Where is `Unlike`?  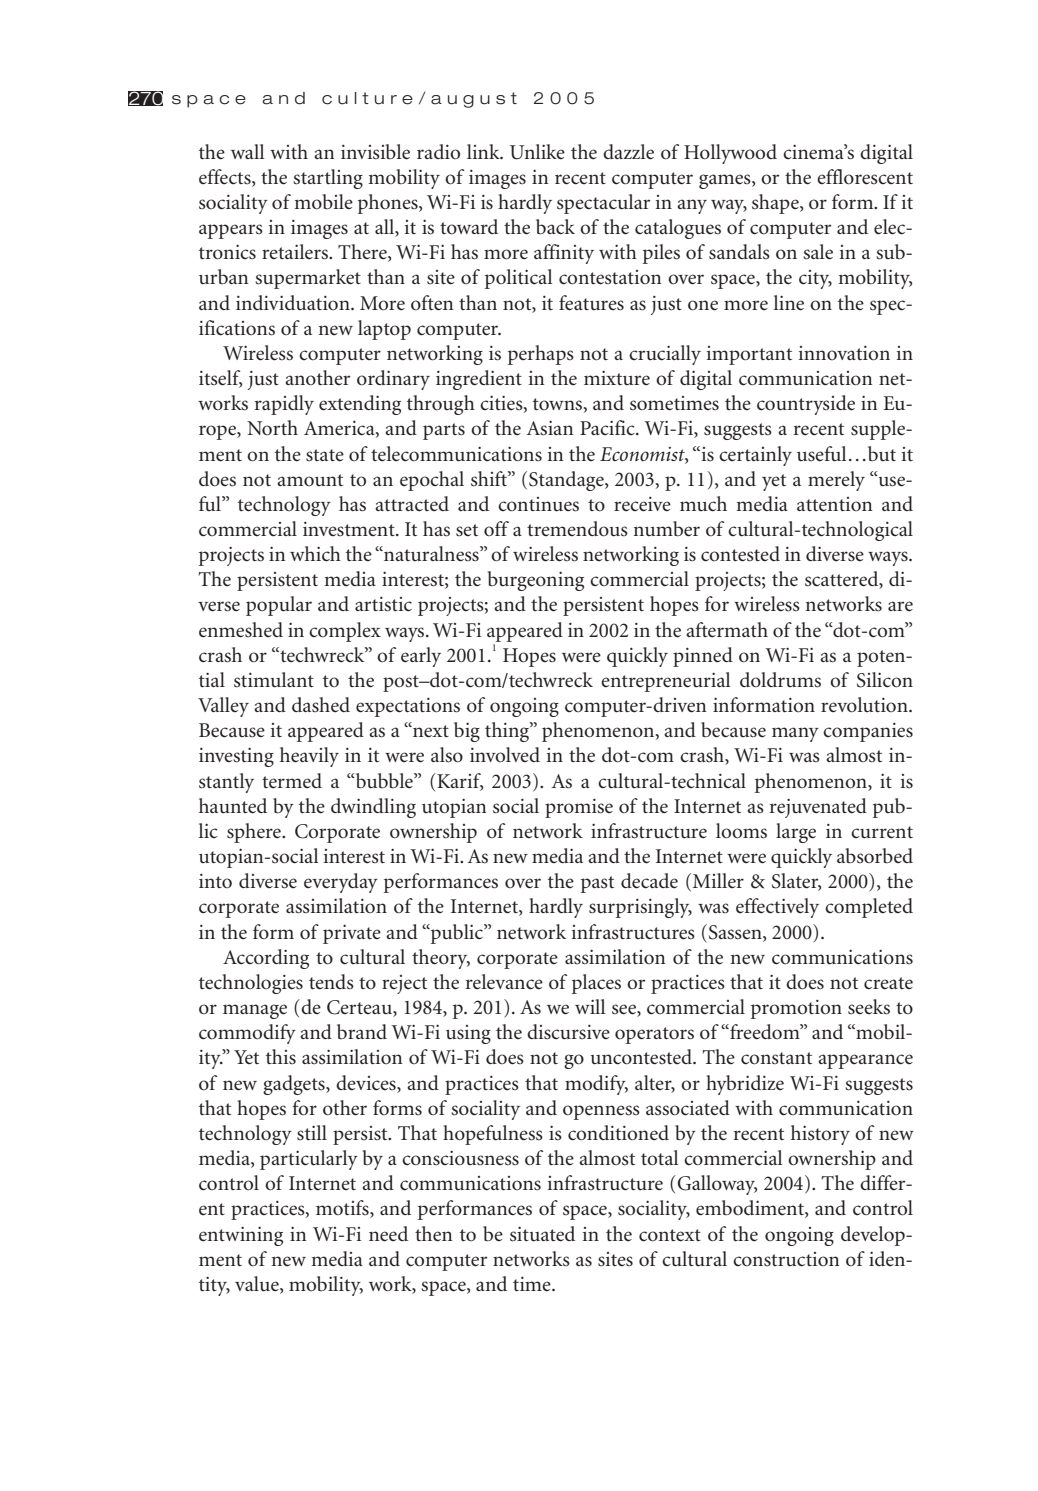 Unlike is located at coordinates (537, 152).
